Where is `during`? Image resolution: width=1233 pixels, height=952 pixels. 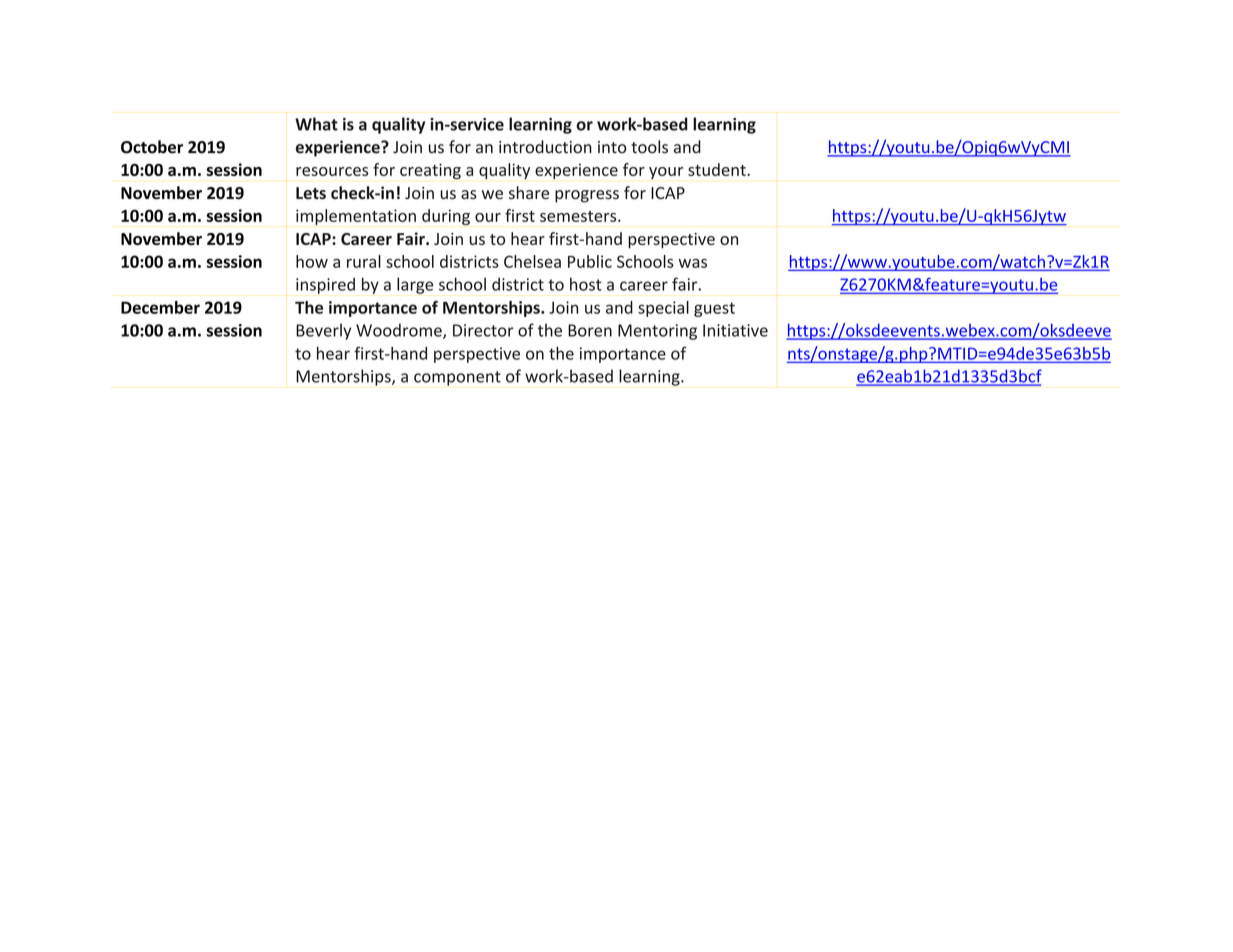
during is located at coordinates (446, 217).
